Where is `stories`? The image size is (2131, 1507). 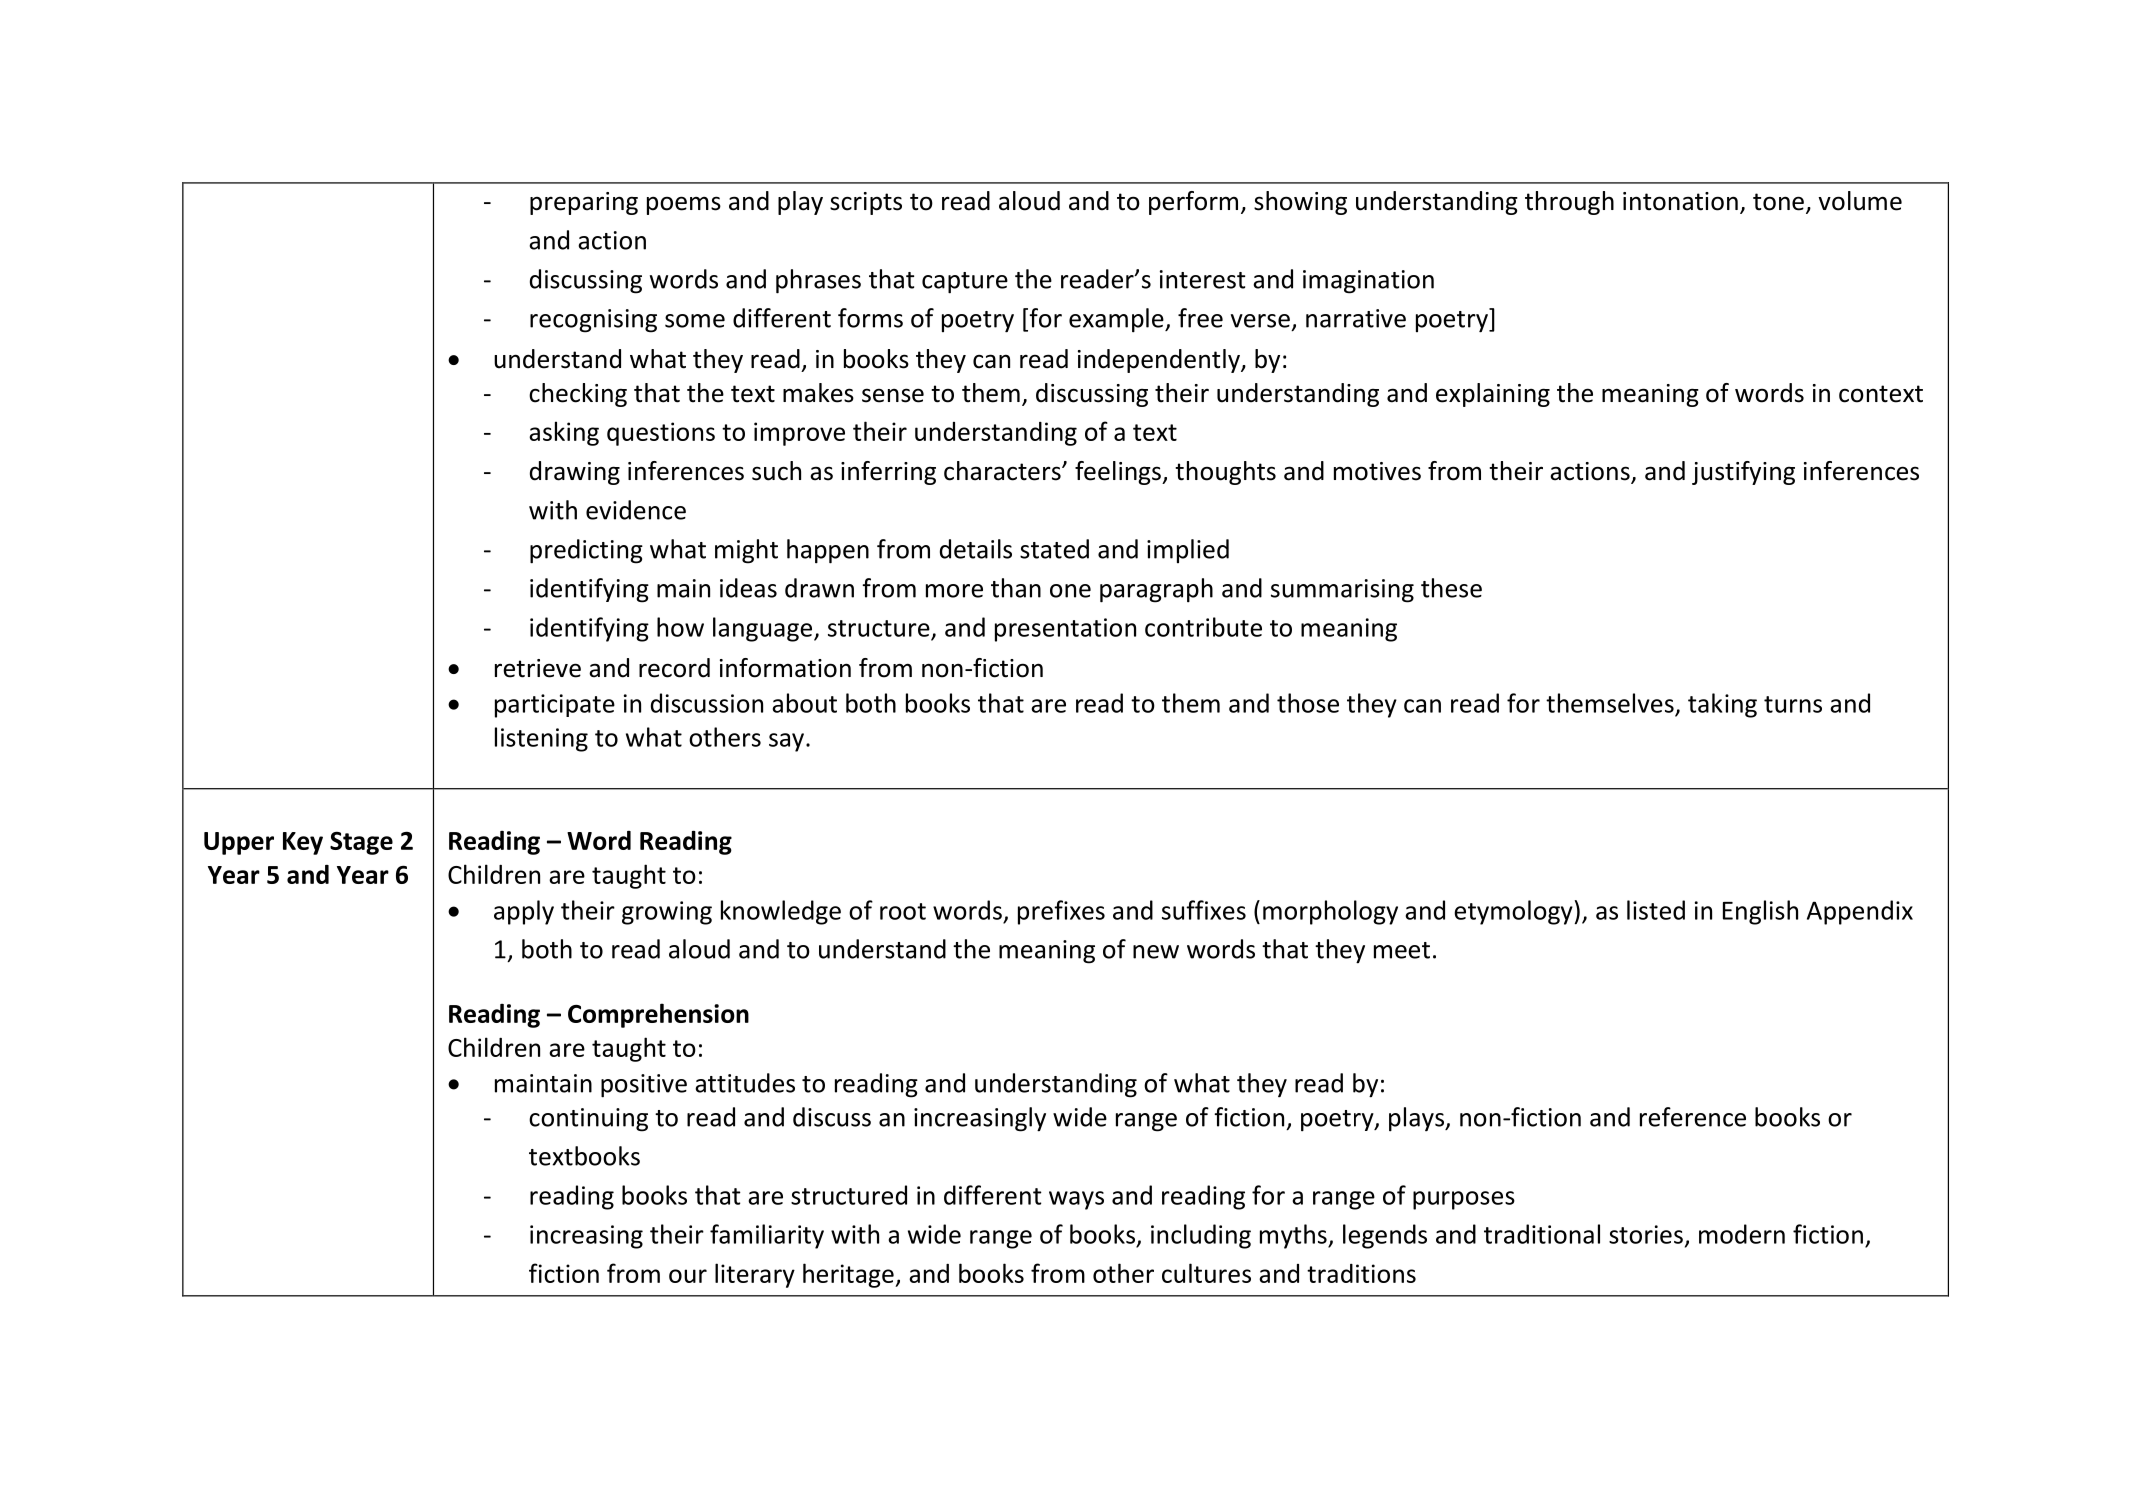 stories is located at coordinates (1646, 1234).
